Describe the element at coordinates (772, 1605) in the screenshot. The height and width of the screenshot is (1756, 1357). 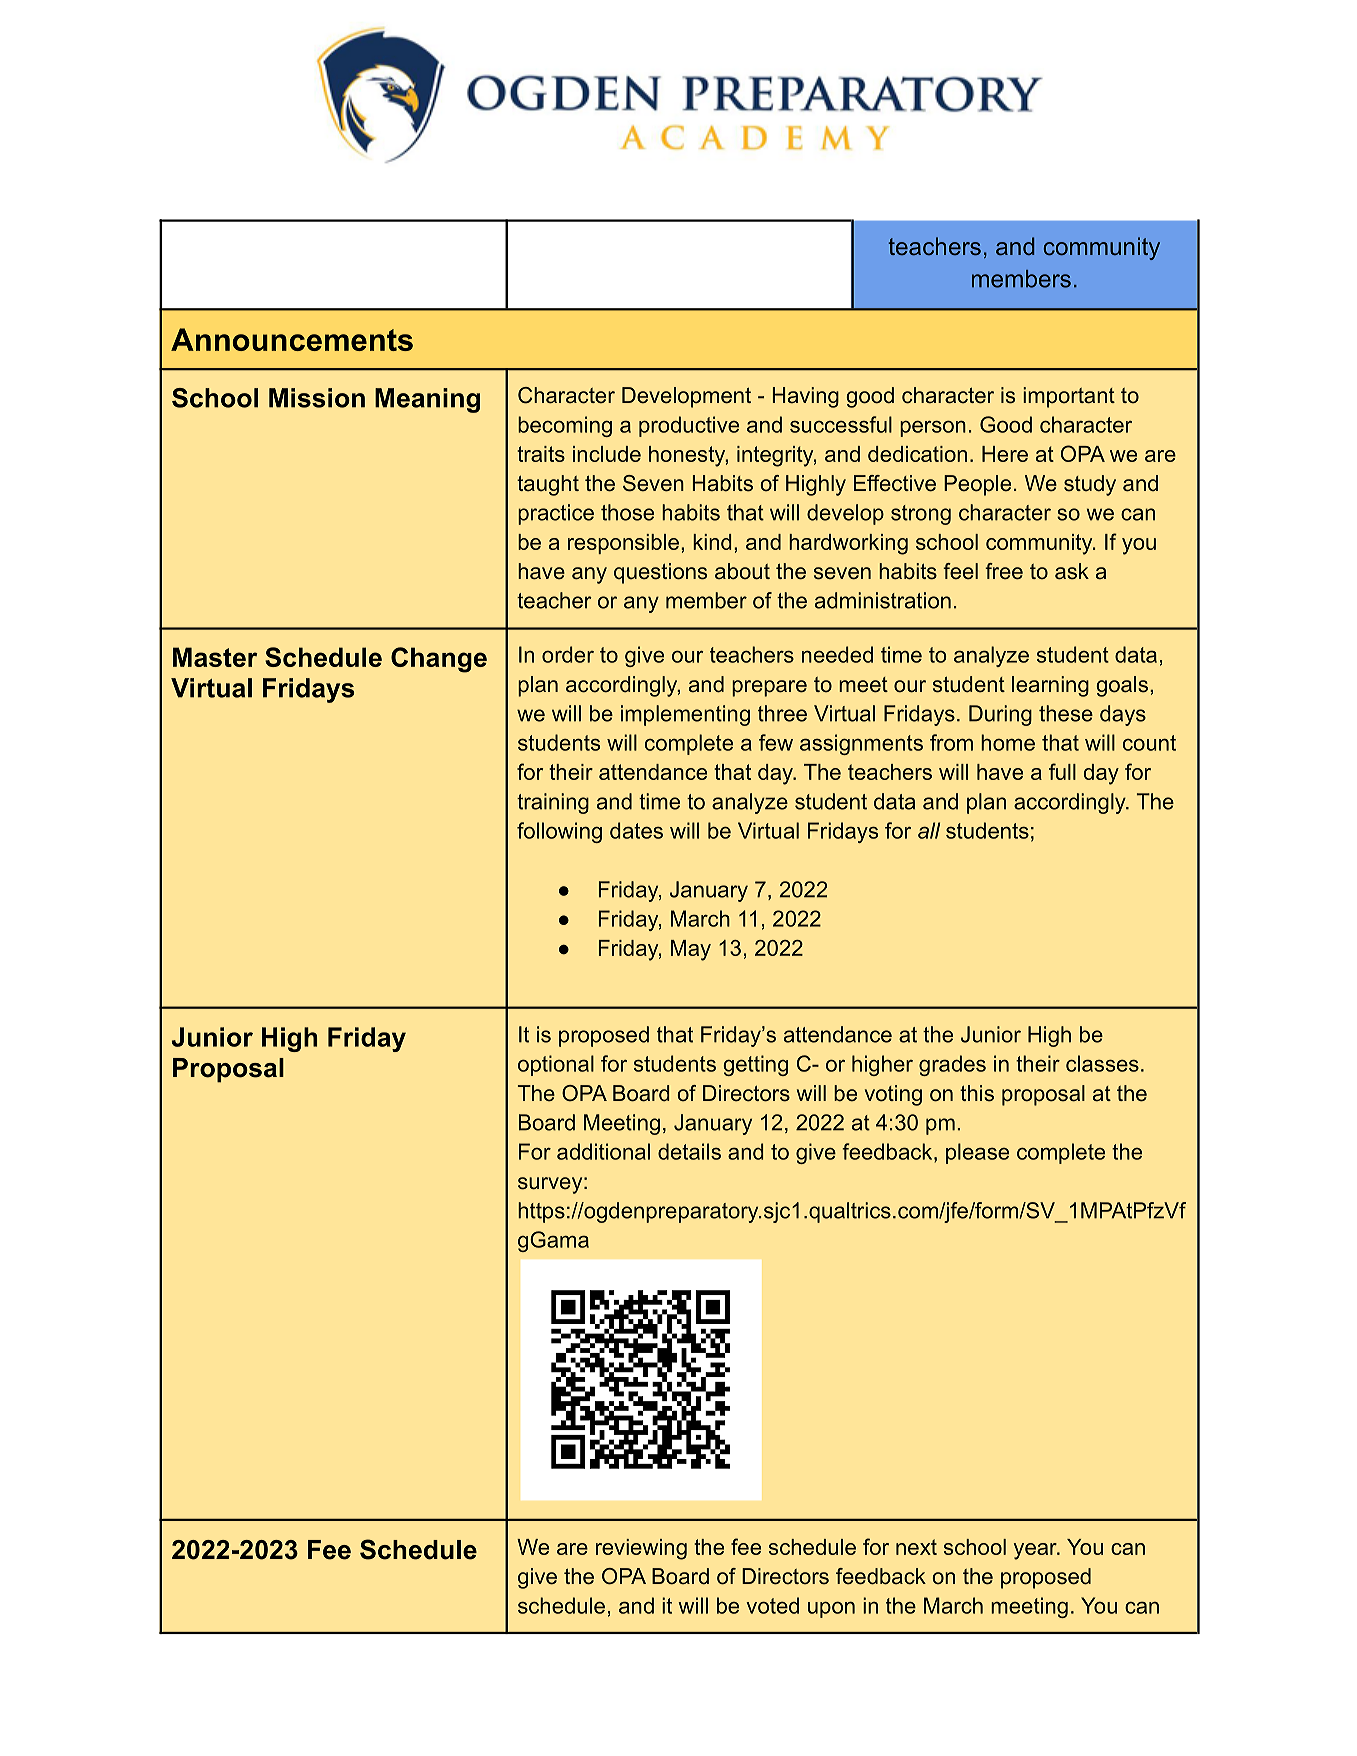
I see `voted` at that location.
